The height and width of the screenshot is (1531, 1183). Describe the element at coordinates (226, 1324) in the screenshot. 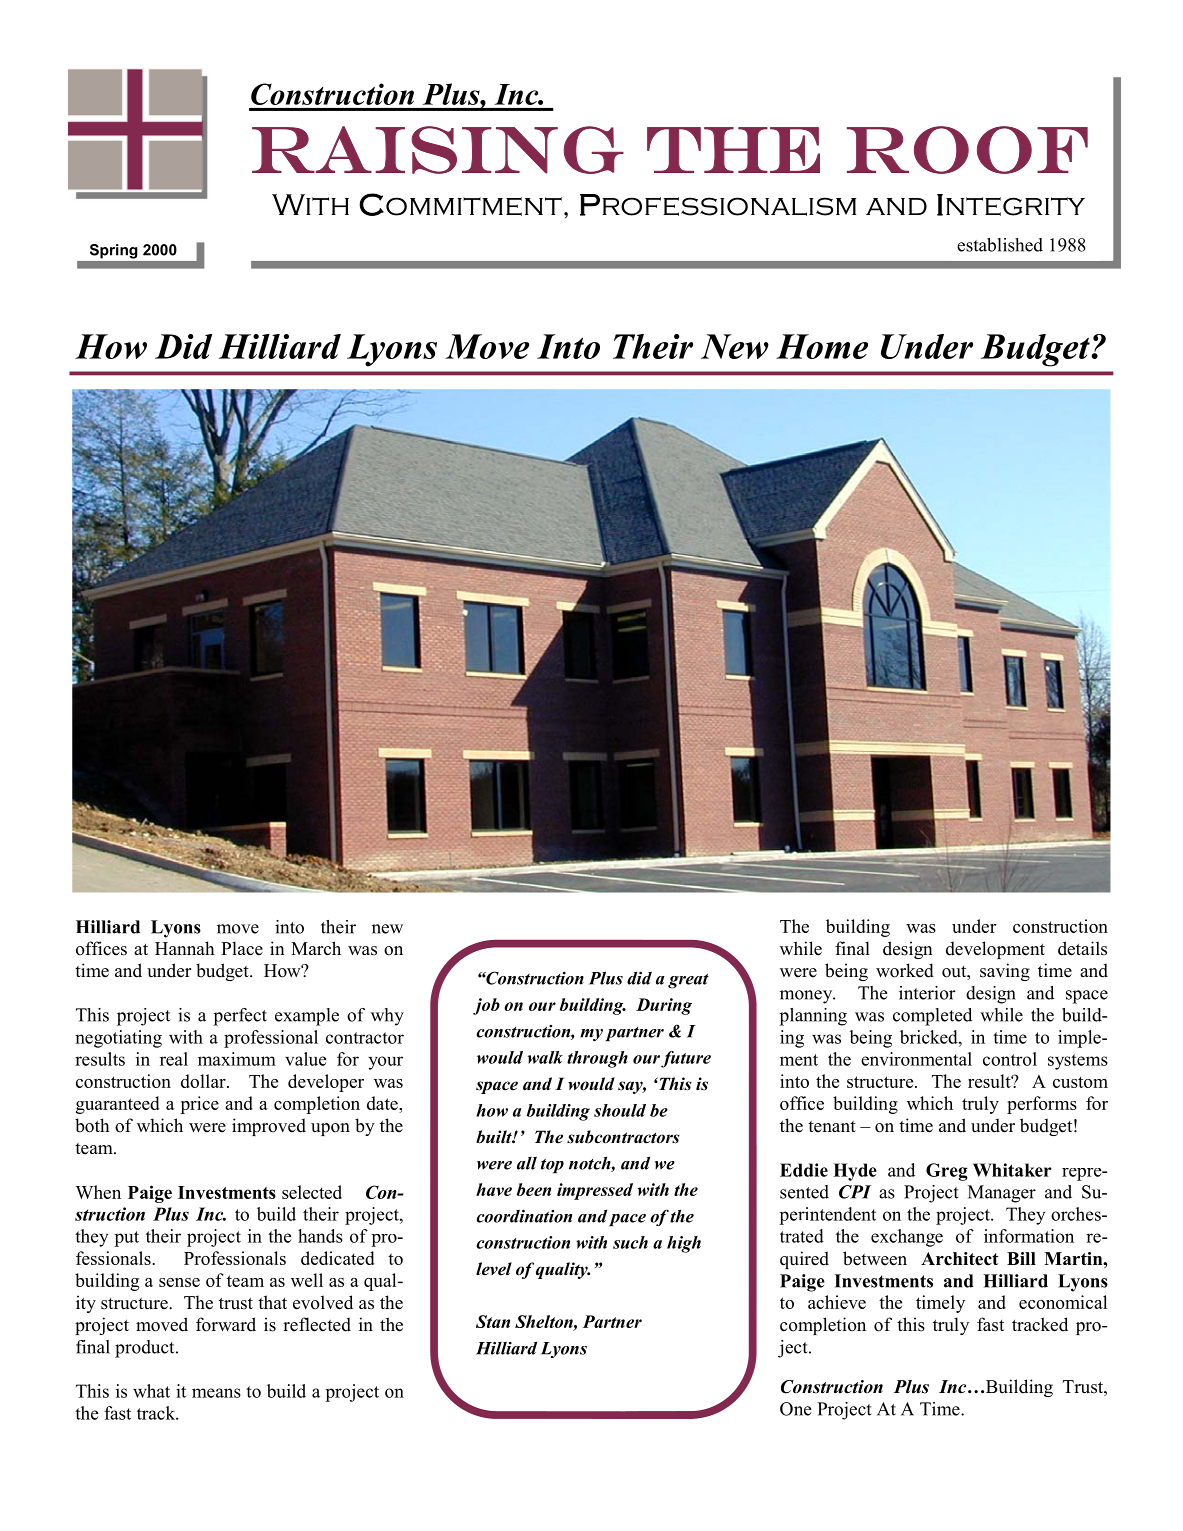

I see `forward` at that location.
